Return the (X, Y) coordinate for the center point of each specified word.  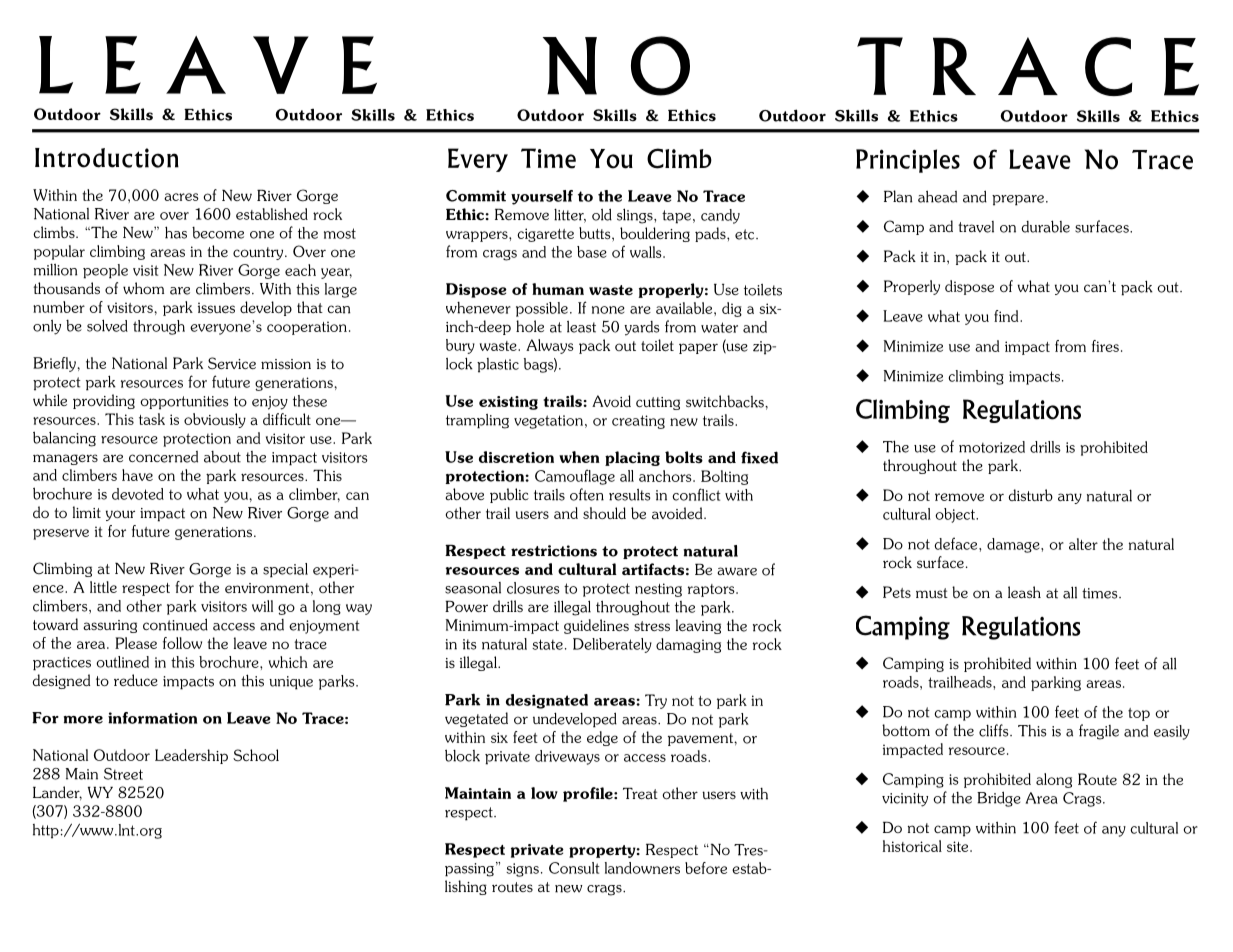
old (602, 214)
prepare (1018, 200)
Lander (57, 793)
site (959, 846)
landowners (642, 868)
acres (181, 197)
